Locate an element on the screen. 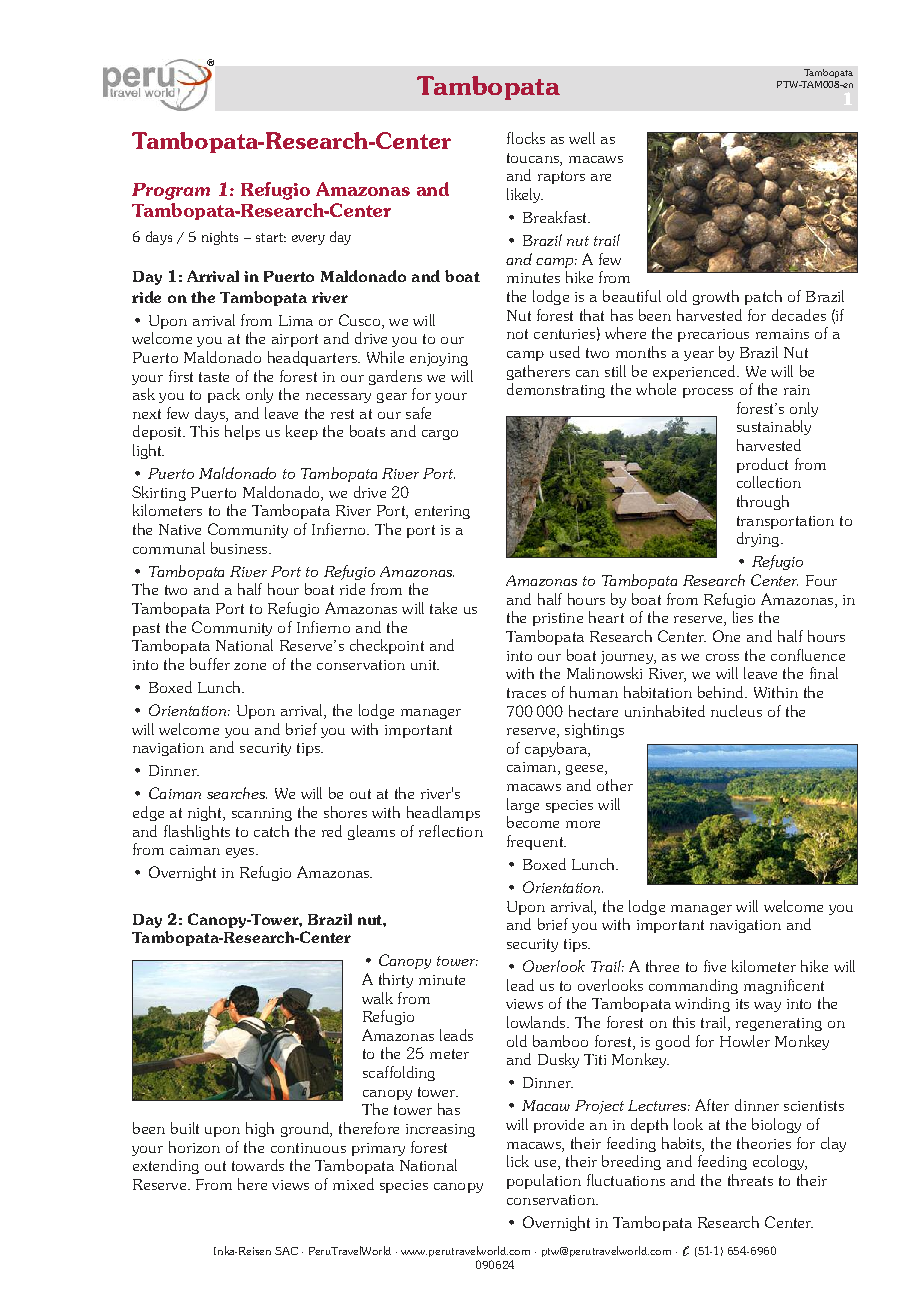 The height and width of the screenshot is (1308, 924). five is located at coordinates (715, 966).
